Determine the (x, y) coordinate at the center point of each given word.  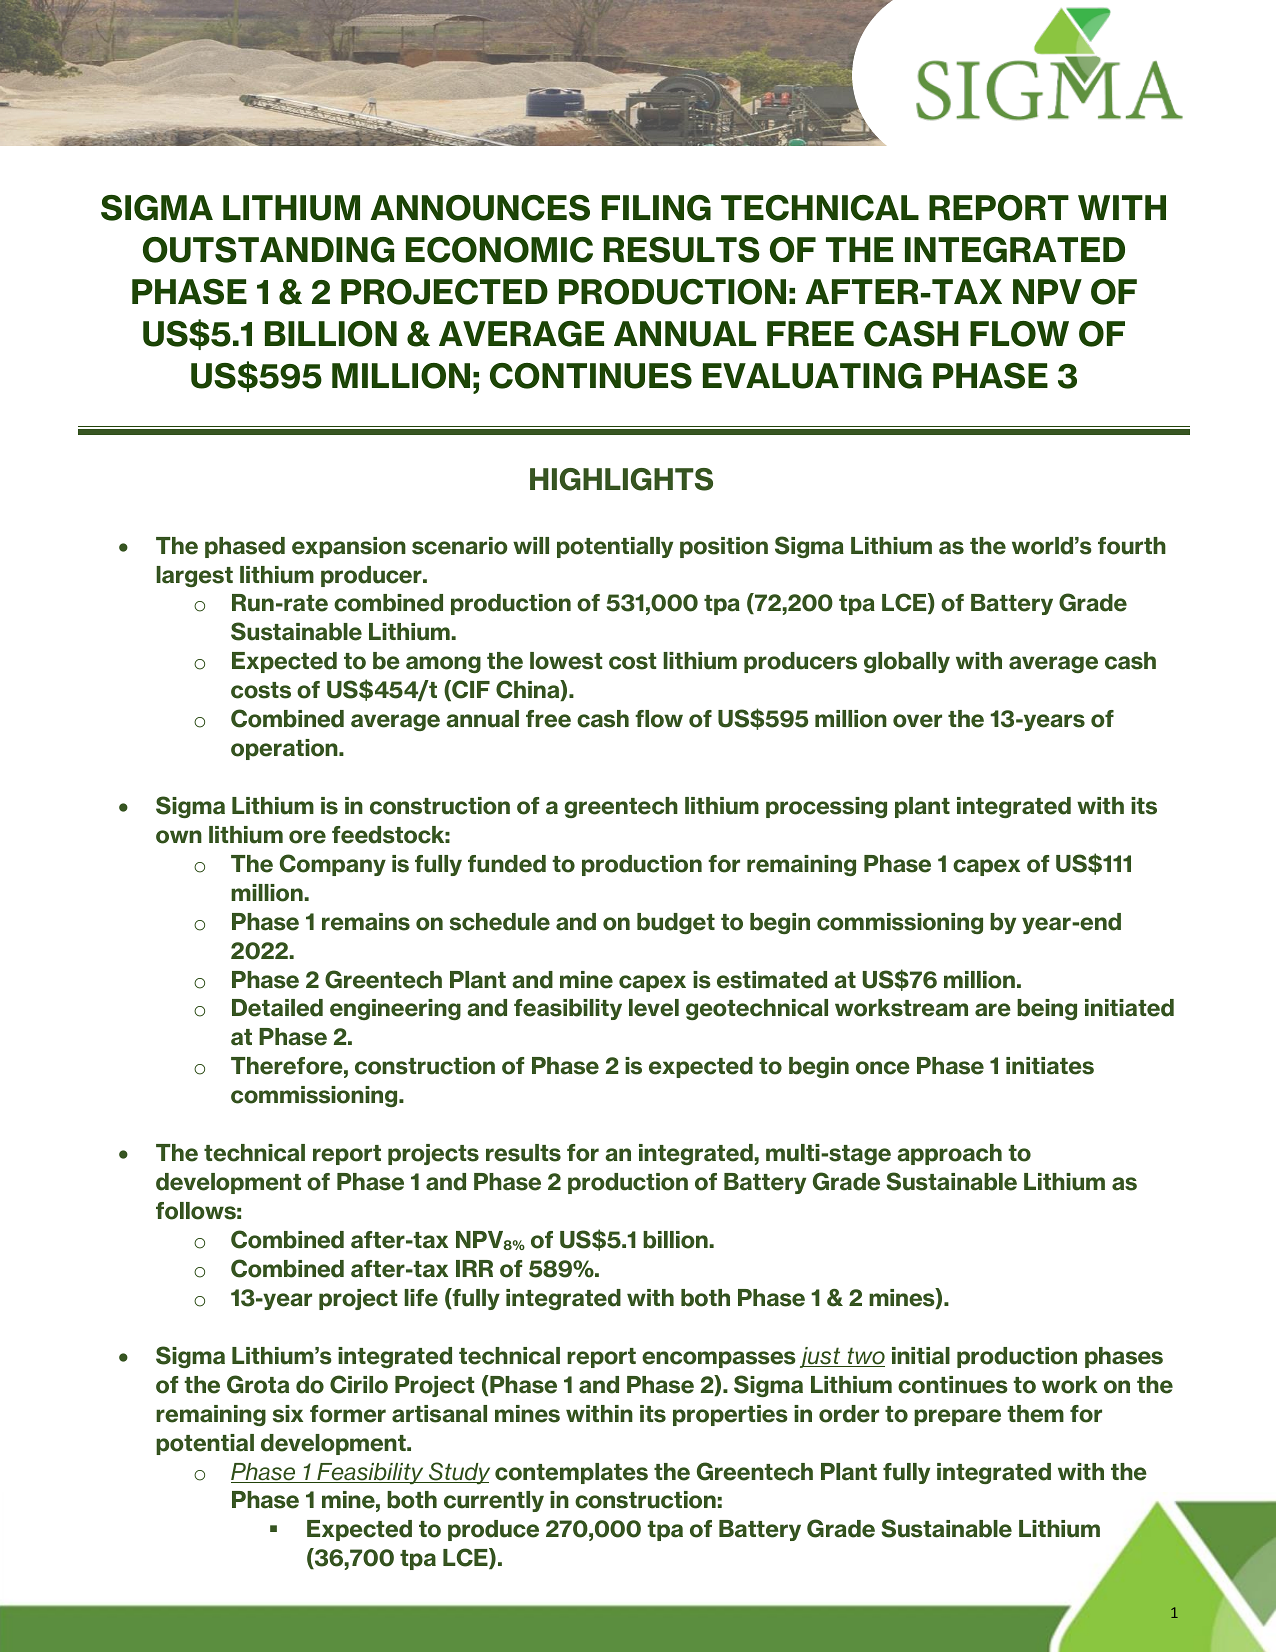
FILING (656, 208)
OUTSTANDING (268, 250)
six (288, 1414)
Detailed (277, 1008)
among (443, 664)
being (1047, 1009)
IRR (474, 1268)
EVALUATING (812, 376)
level (654, 1008)
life (421, 1298)
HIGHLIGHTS (621, 479)
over (917, 721)
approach (949, 1154)
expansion (349, 547)
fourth (1132, 546)
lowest (566, 661)
